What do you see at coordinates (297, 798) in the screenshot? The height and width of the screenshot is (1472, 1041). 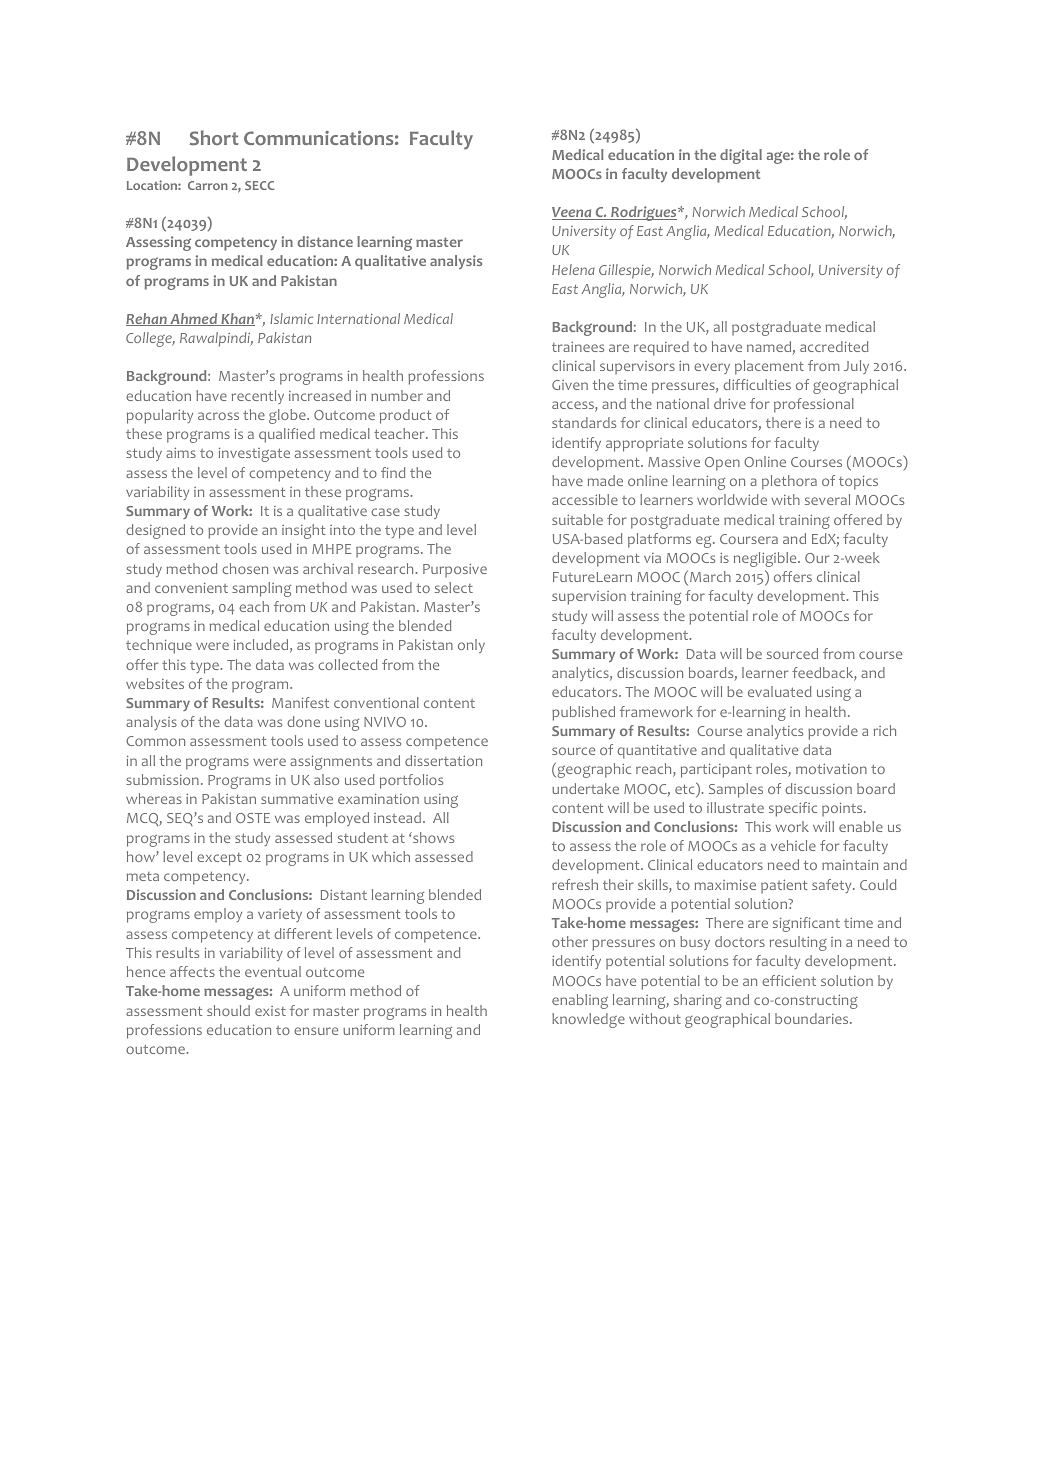 I see `summative` at bounding box center [297, 798].
